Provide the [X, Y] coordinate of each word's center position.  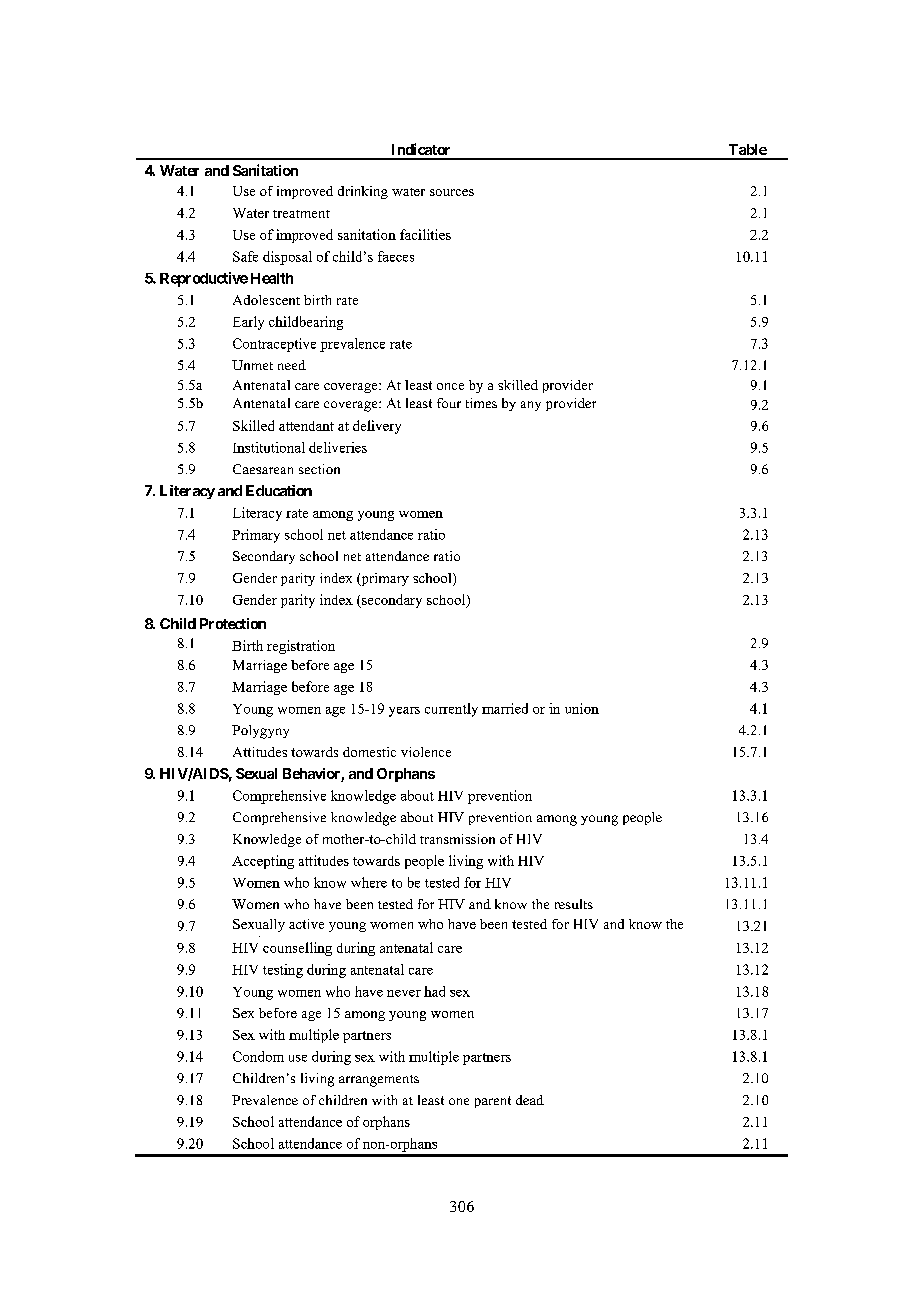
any [531, 406]
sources [452, 192]
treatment [301, 214]
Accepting [263, 862]
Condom [258, 1056]
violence [426, 752]
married [505, 708]
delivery [377, 427]
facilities [425, 234]
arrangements [379, 1081]
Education [279, 490]
